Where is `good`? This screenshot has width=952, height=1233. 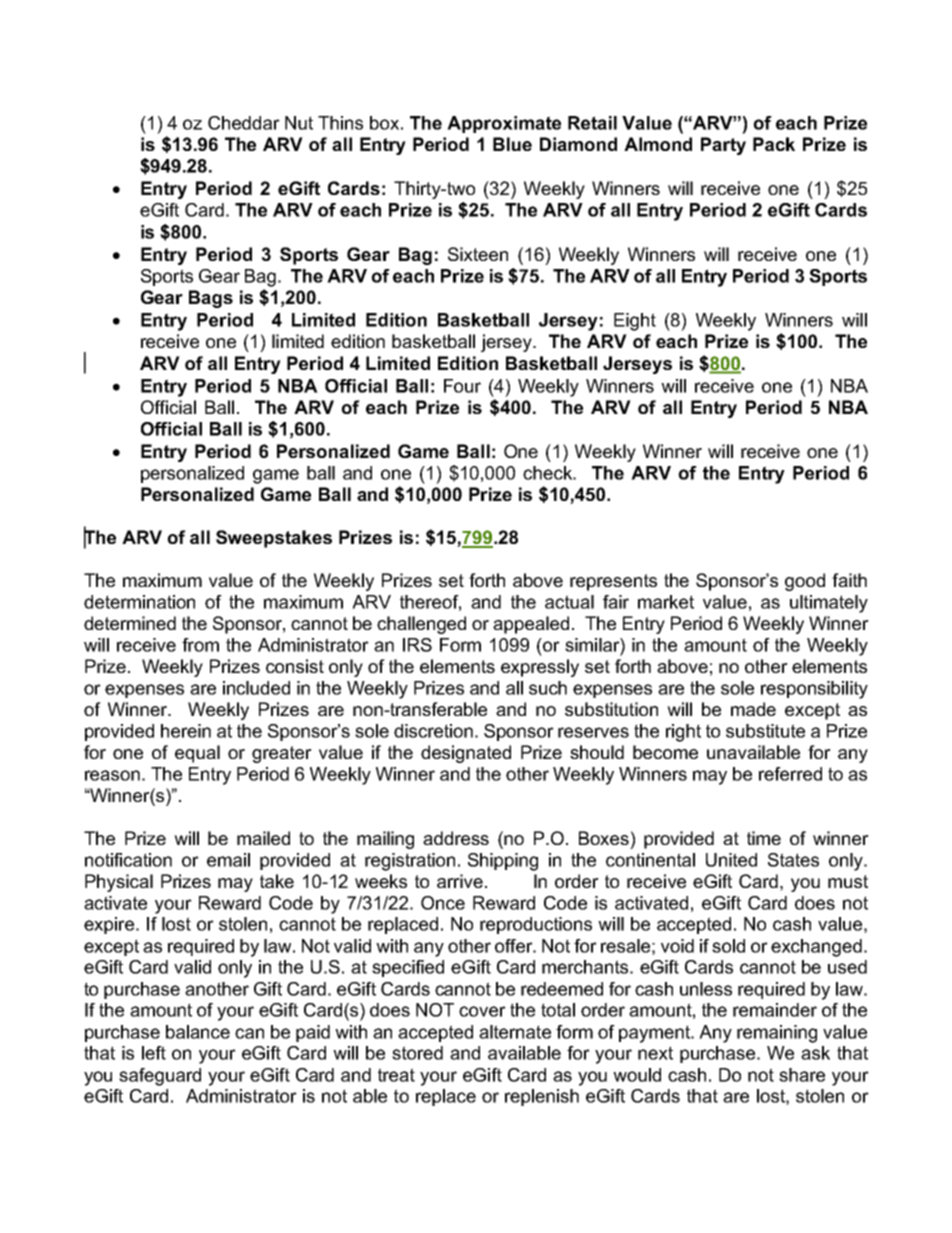
good is located at coordinates (805, 582).
